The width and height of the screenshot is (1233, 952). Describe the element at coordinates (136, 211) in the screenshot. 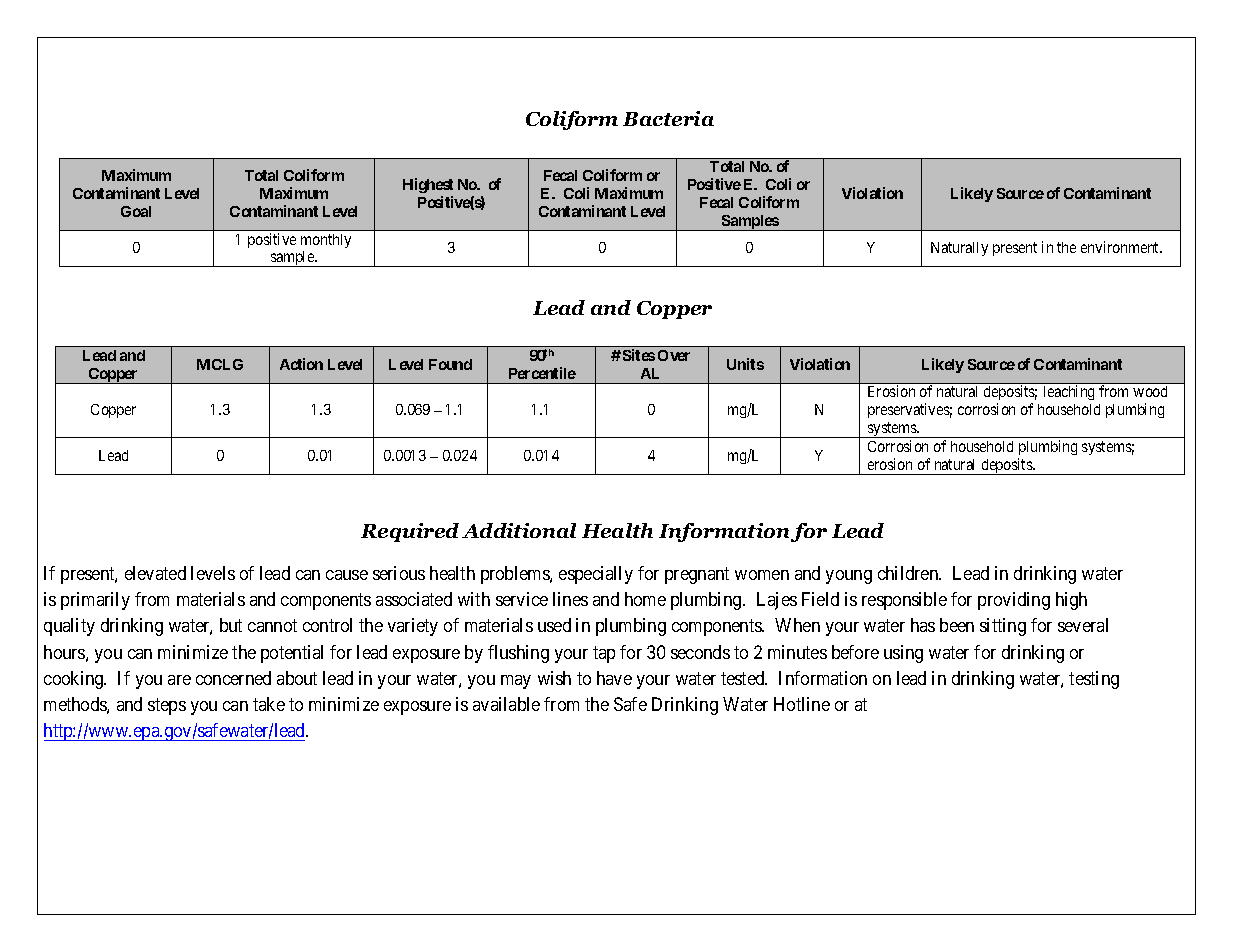

I see `Goal` at that location.
